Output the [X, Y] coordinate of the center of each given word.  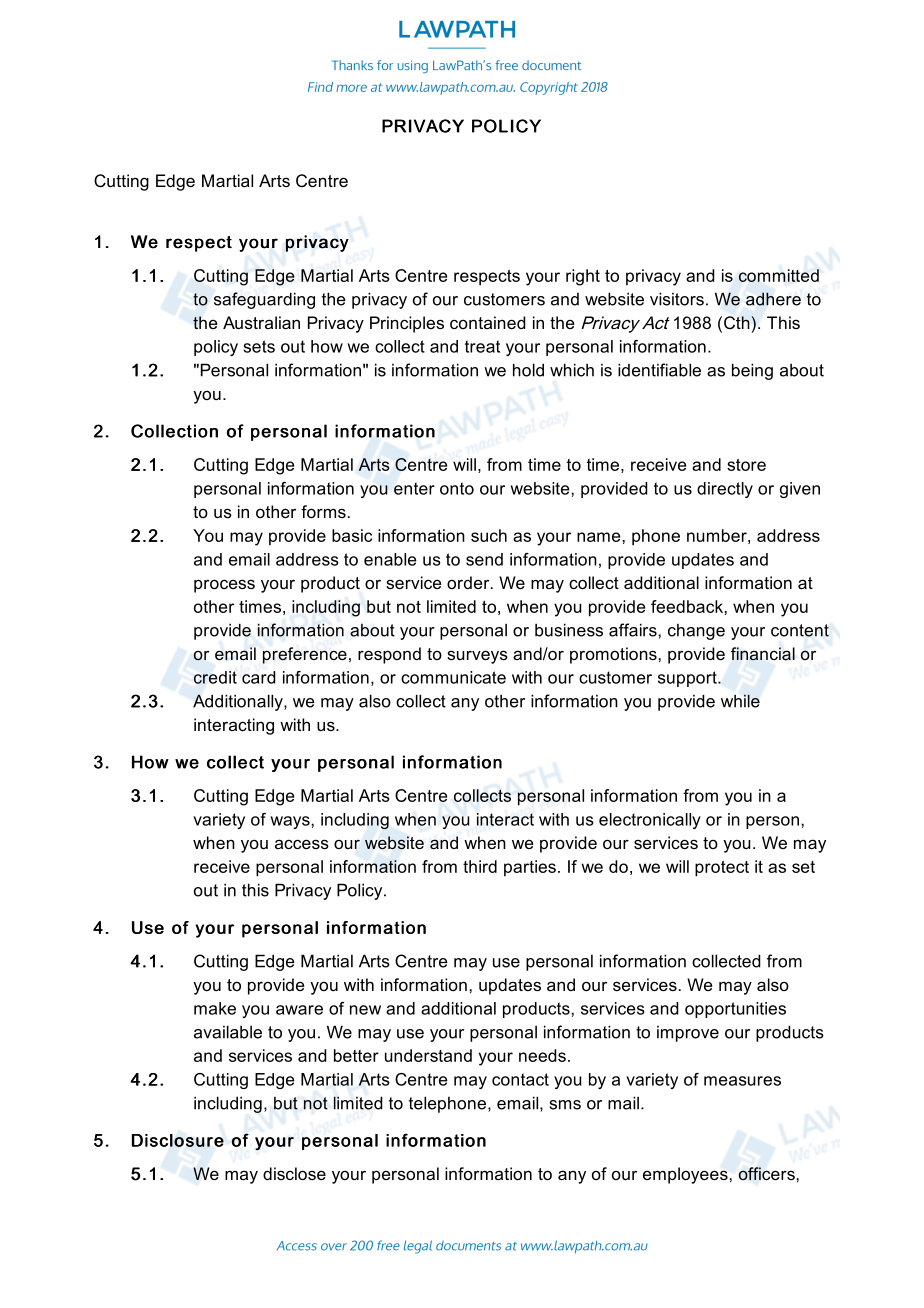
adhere [773, 299]
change [696, 632]
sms [565, 1105]
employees [686, 1175]
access [302, 844]
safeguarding [264, 300]
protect [722, 869]
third [480, 866]
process [224, 586]
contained [488, 322]
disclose [294, 1173]
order [469, 582]
